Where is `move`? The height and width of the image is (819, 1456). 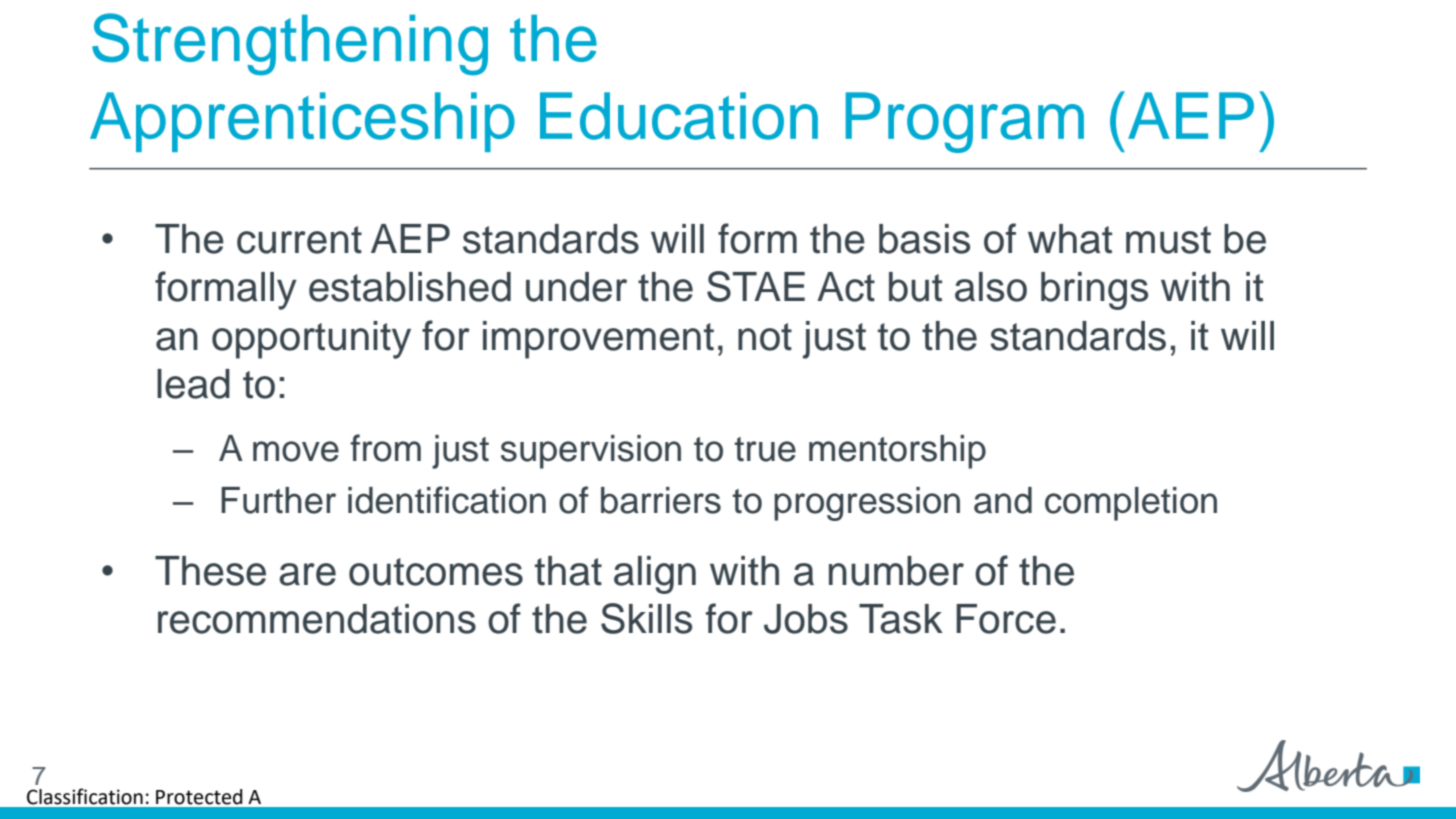
move is located at coordinates (296, 451).
